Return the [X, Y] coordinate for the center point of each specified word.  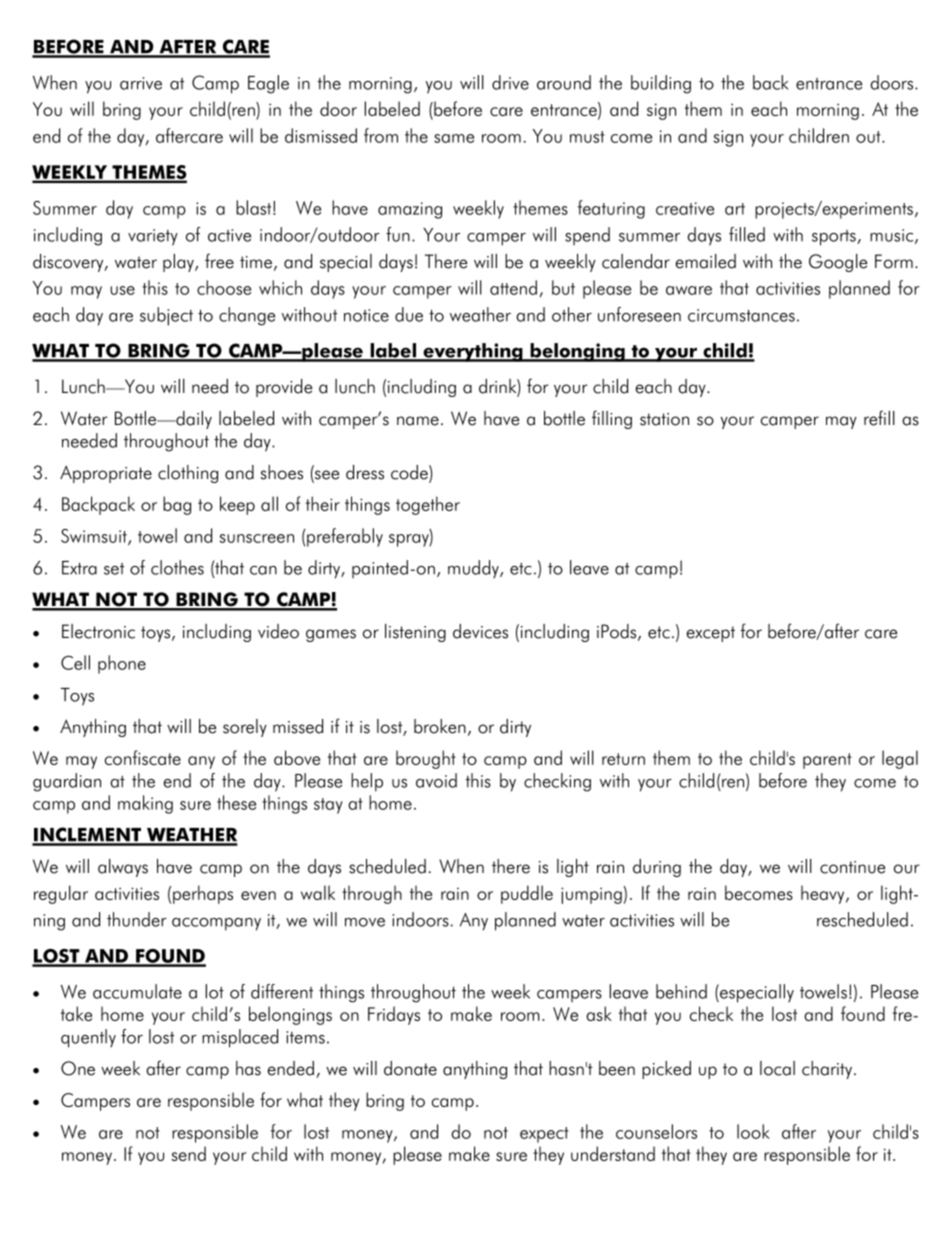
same [454, 138]
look [753, 1131]
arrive [141, 83]
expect [544, 1135]
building [661, 84]
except [711, 634]
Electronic [98, 631]
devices [480, 631]
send [188, 1153]
